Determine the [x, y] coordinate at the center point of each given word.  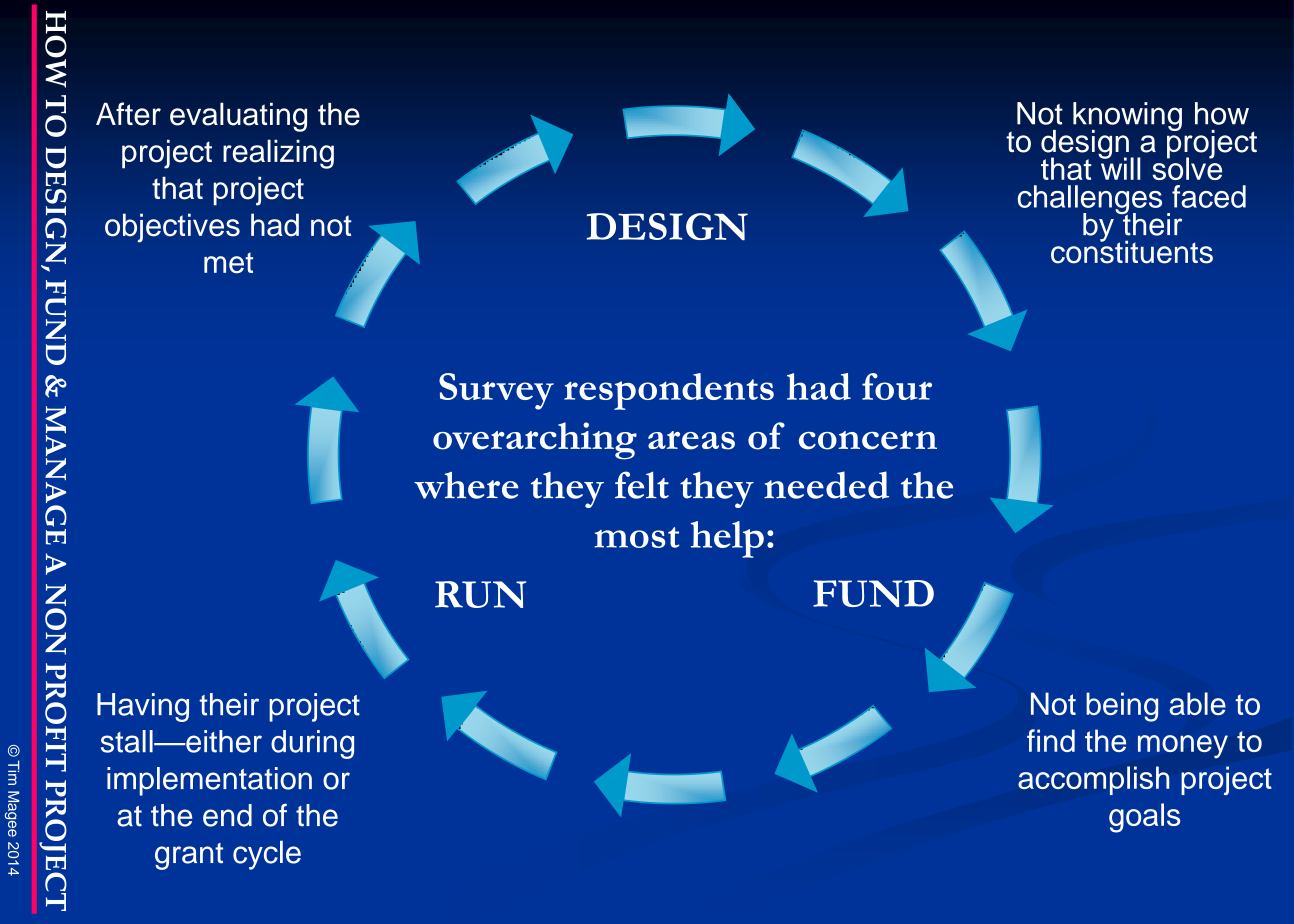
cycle [267, 855]
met [228, 263]
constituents [1132, 251]
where [466, 485]
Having [143, 707]
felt [642, 485]
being [1122, 707]
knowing [1127, 117]
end [227, 815]
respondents [669, 391]
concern [868, 440]
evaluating [238, 117]
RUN [480, 594]
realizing [278, 154]
